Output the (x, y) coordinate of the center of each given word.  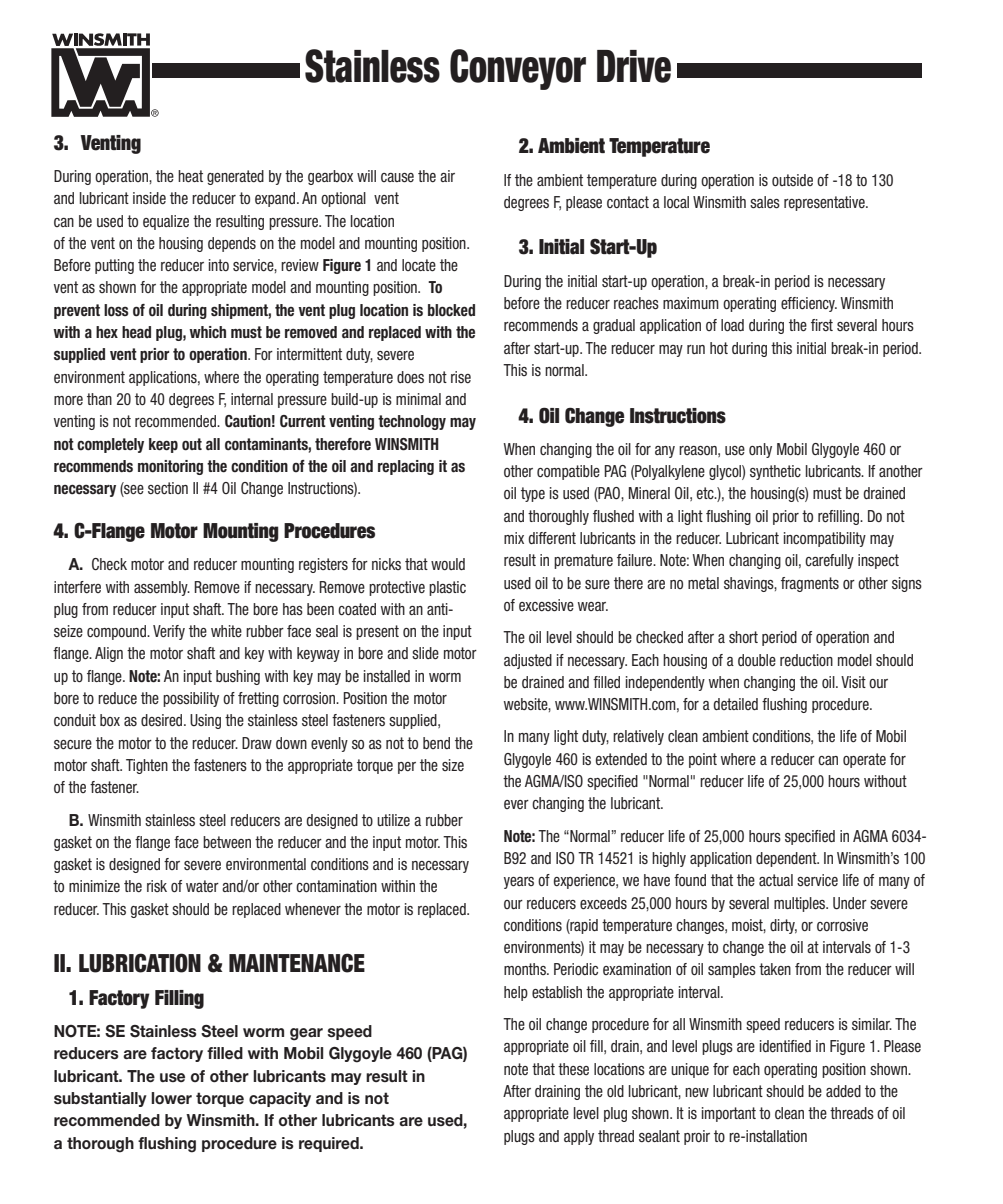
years (519, 883)
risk (157, 886)
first (822, 325)
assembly (162, 588)
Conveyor (518, 69)
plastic (447, 588)
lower (171, 1098)
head (136, 332)
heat (190, 176)
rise (461, 377)
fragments (810, 584)
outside (792, 180)
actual (776, 880)
